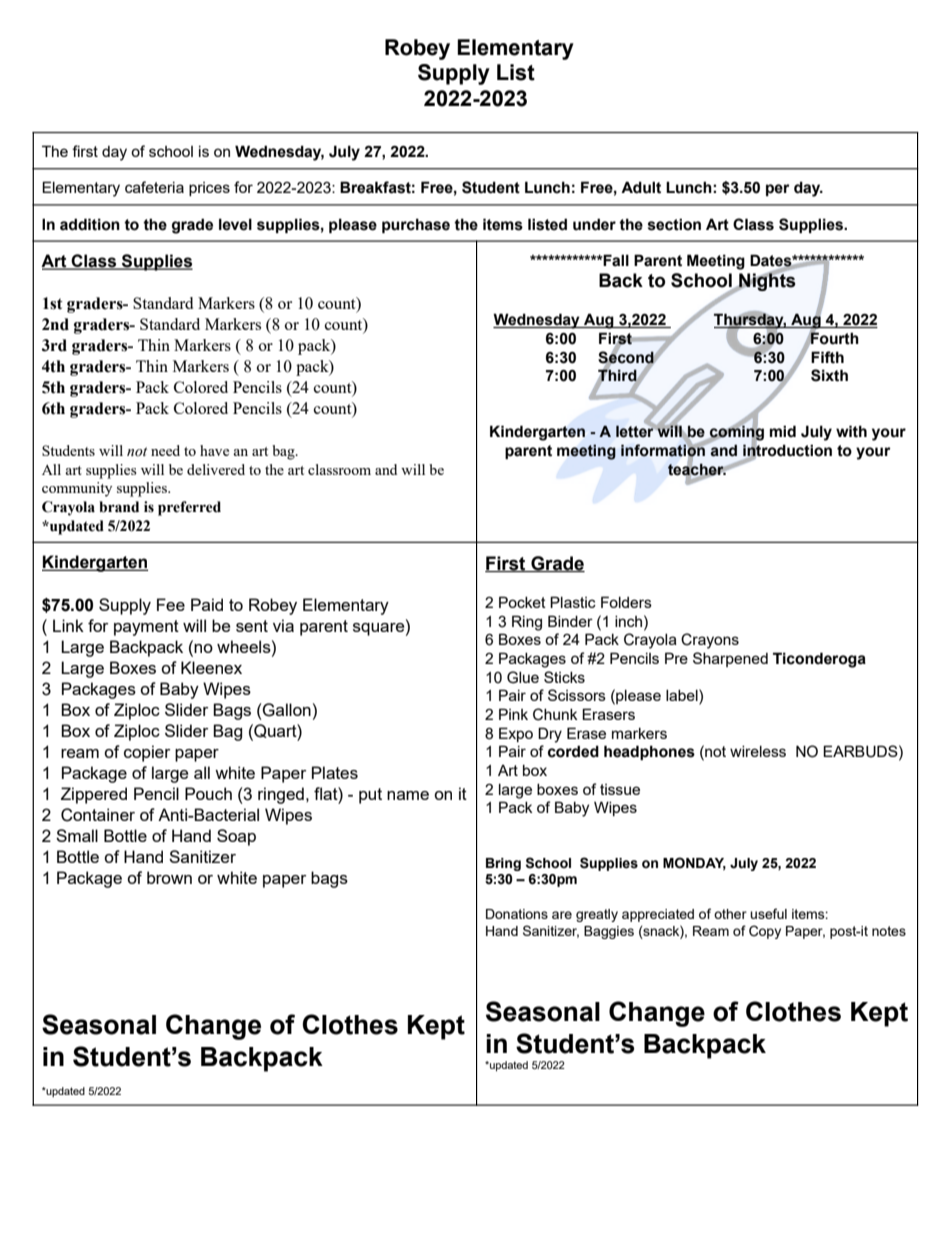 The width and height of the document is (952, 1233). Describe the element at coordinates (664, 450) in the document. I see `information` at that location.
